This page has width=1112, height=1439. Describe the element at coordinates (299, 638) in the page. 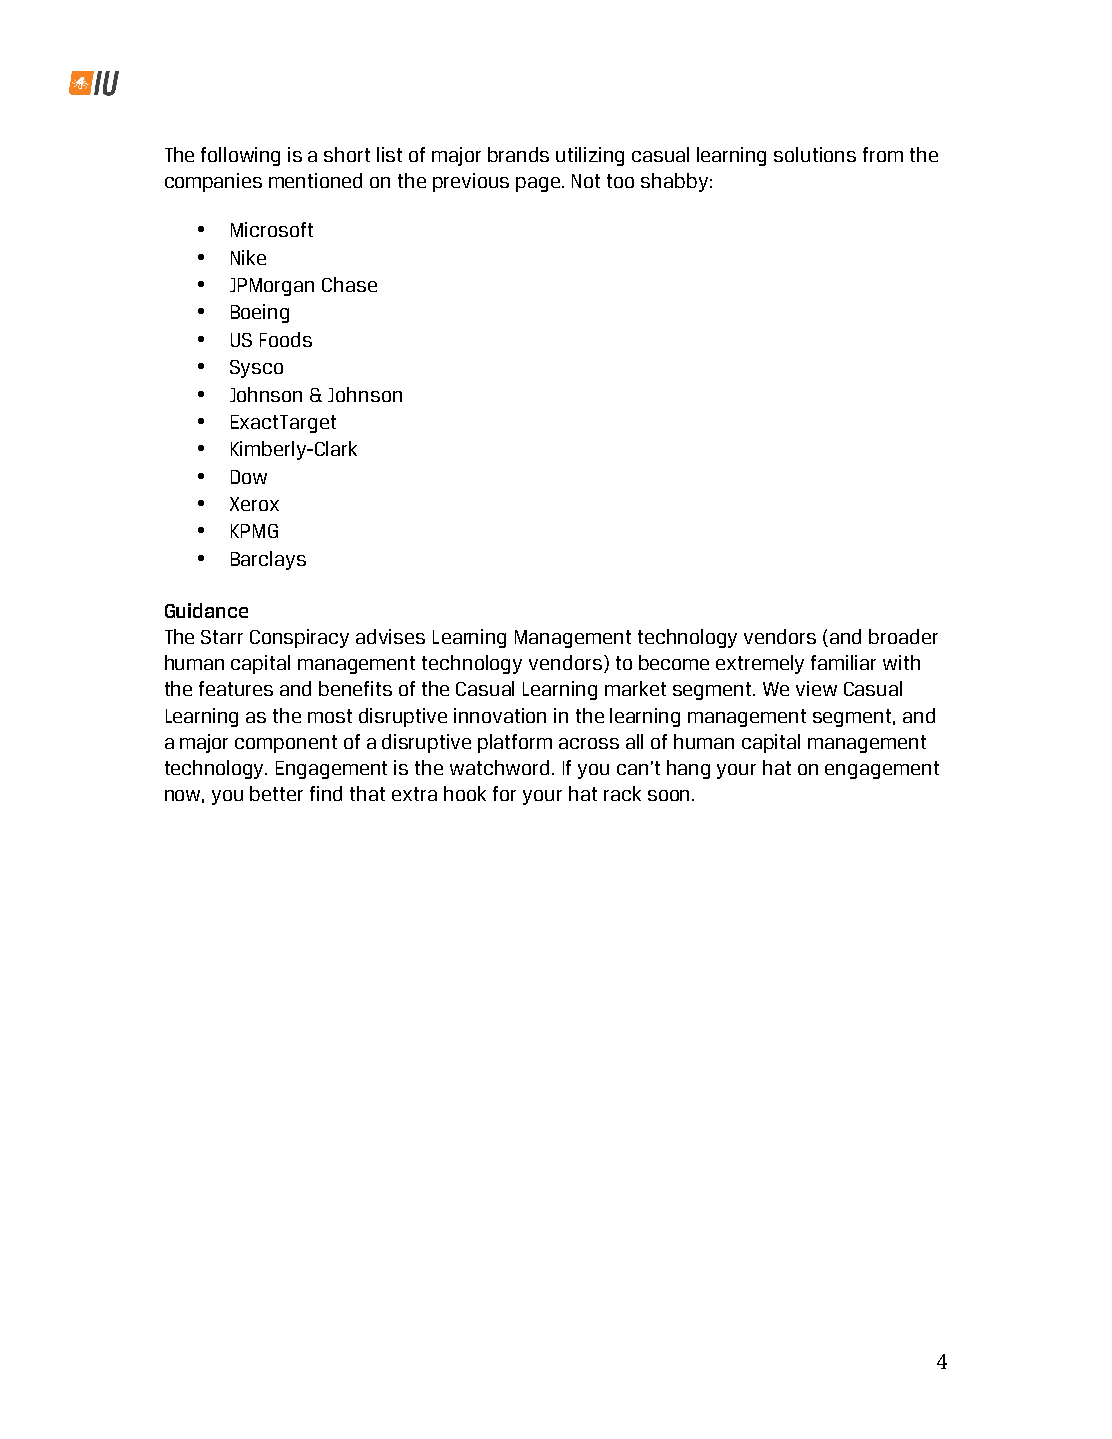

I see `Conspiracy` at that location.
